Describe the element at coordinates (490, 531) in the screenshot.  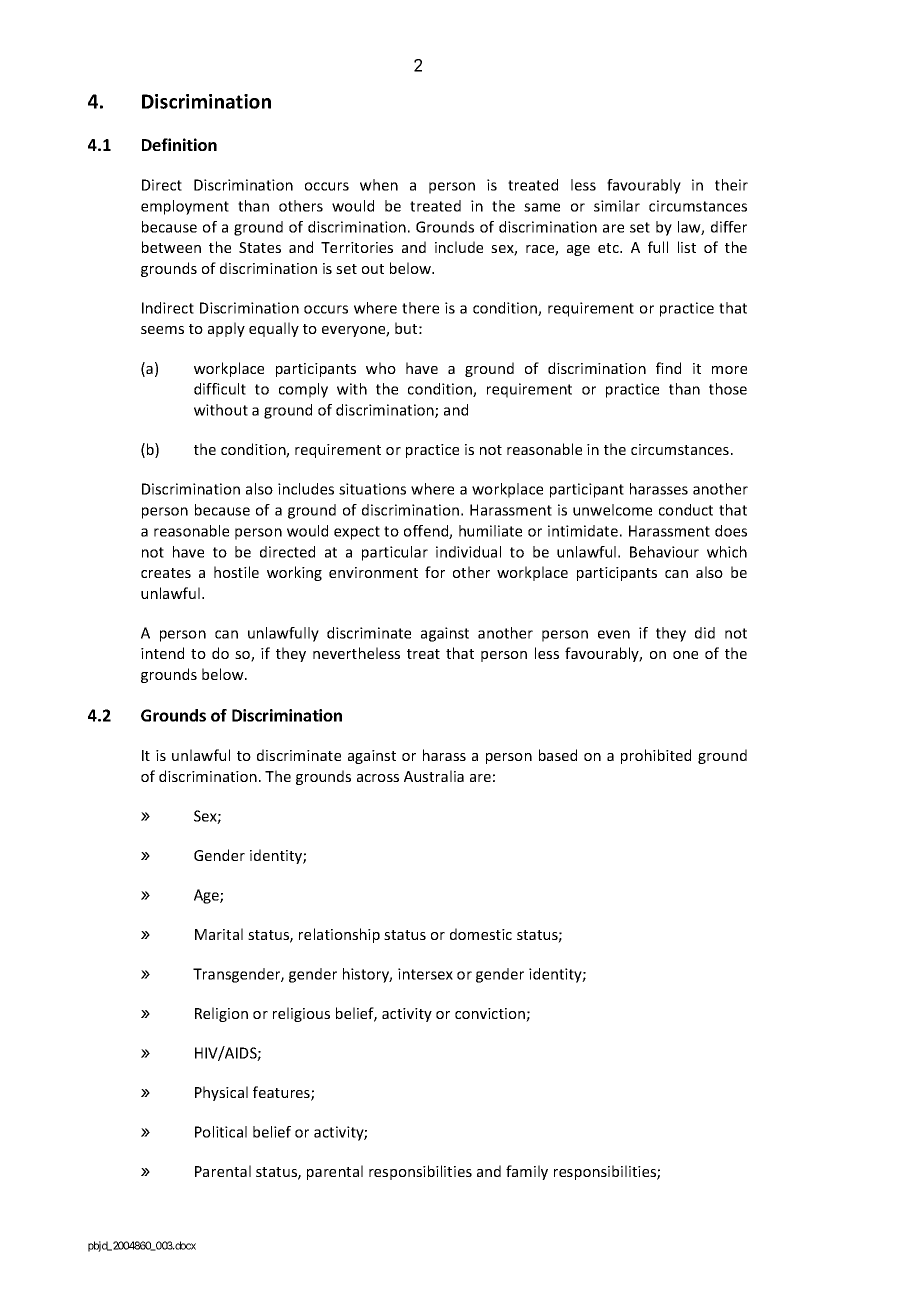
I see `humiliate` at that location.
